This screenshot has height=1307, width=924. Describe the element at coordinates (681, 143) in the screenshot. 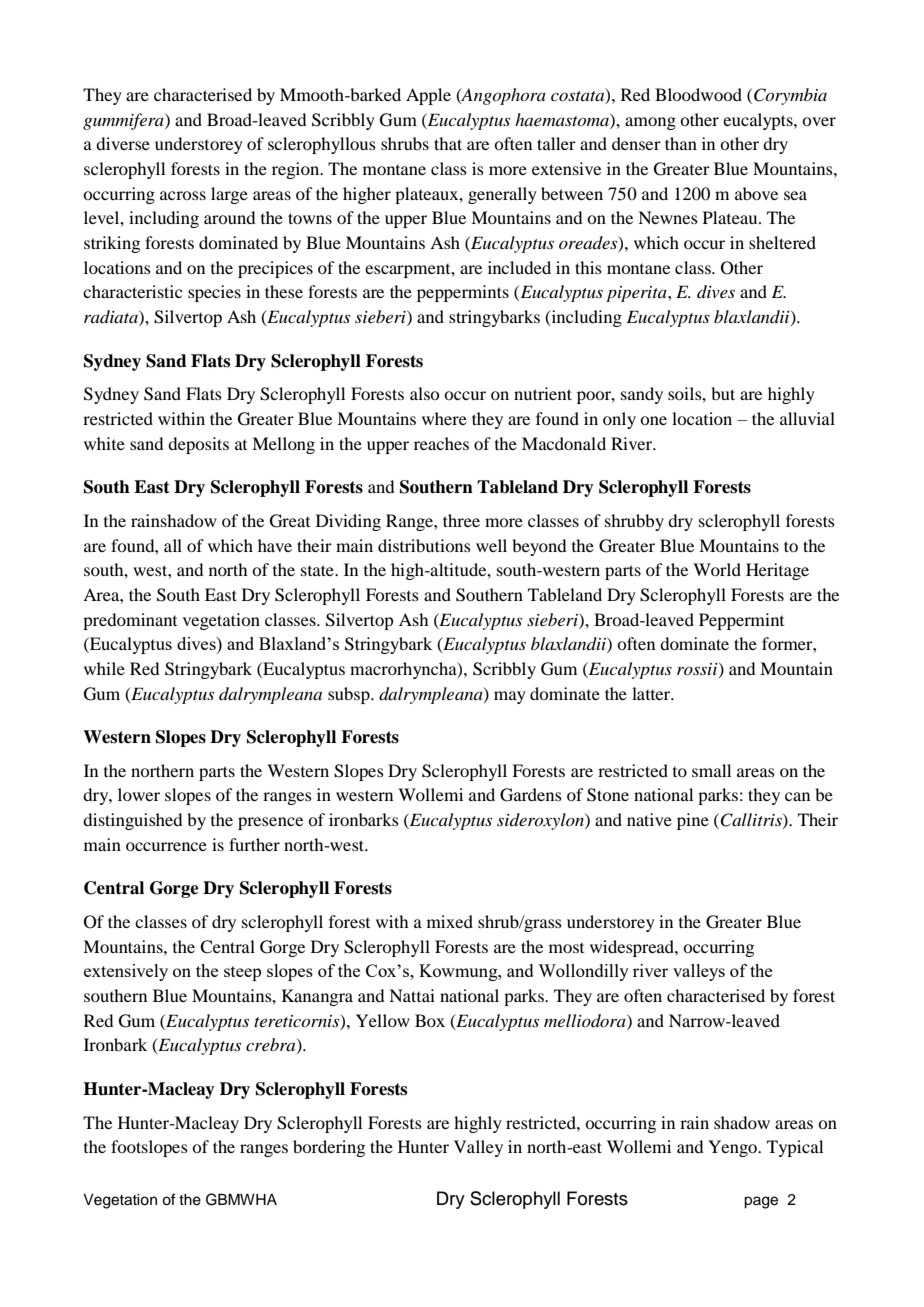

I see `than` at that location.
